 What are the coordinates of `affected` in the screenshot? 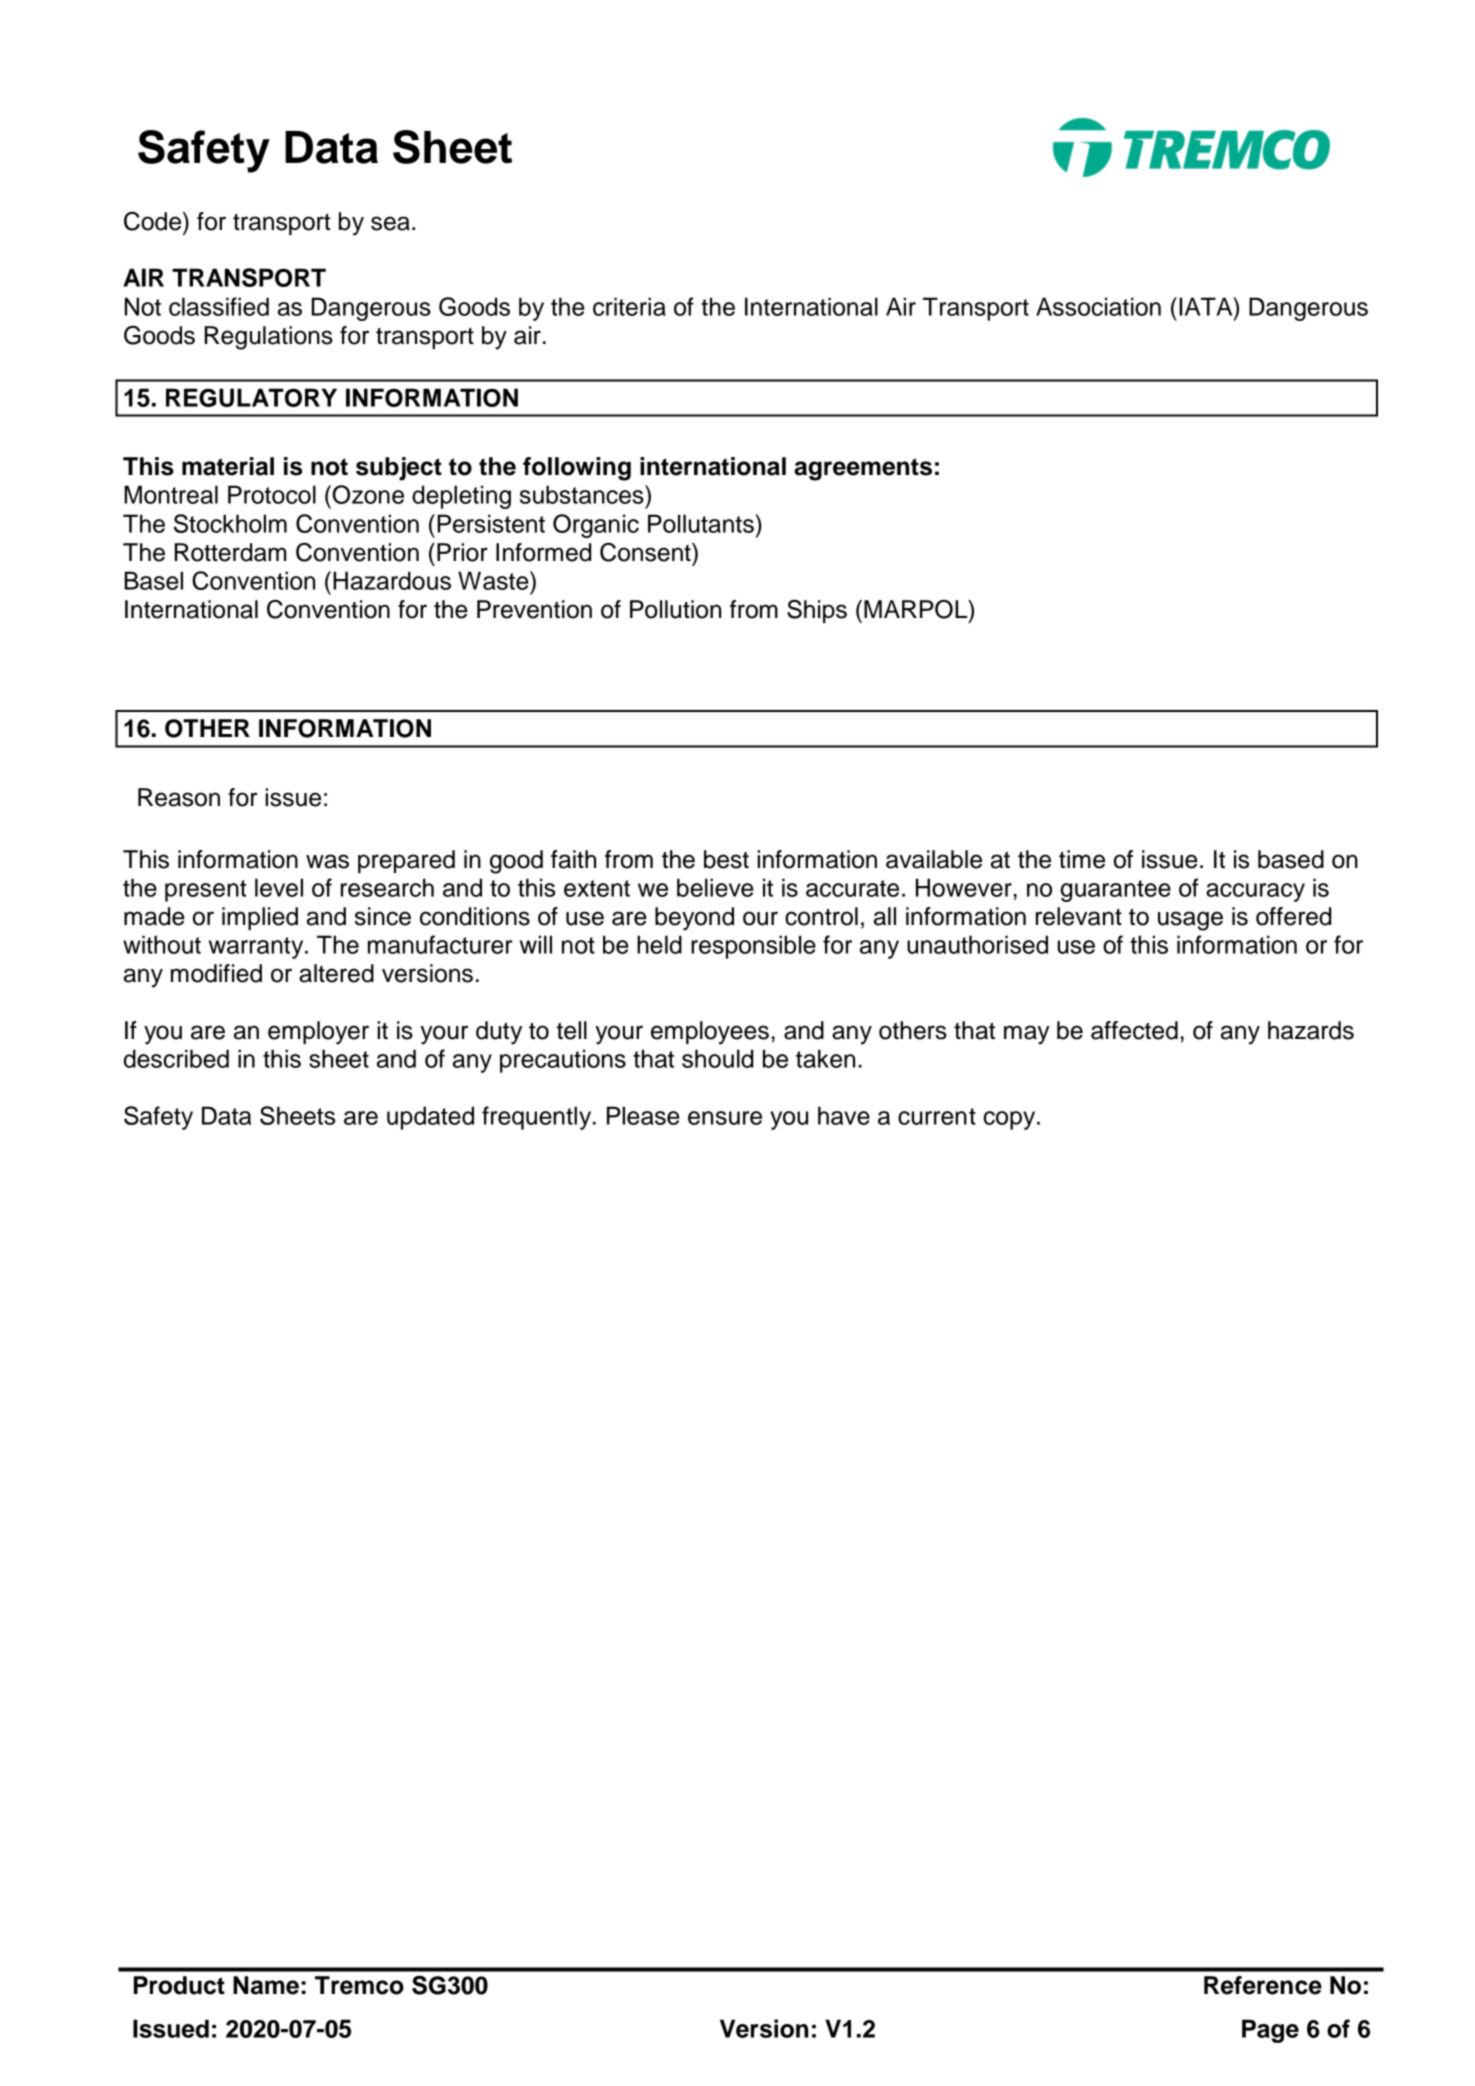 It's located at (1134, 1030).
